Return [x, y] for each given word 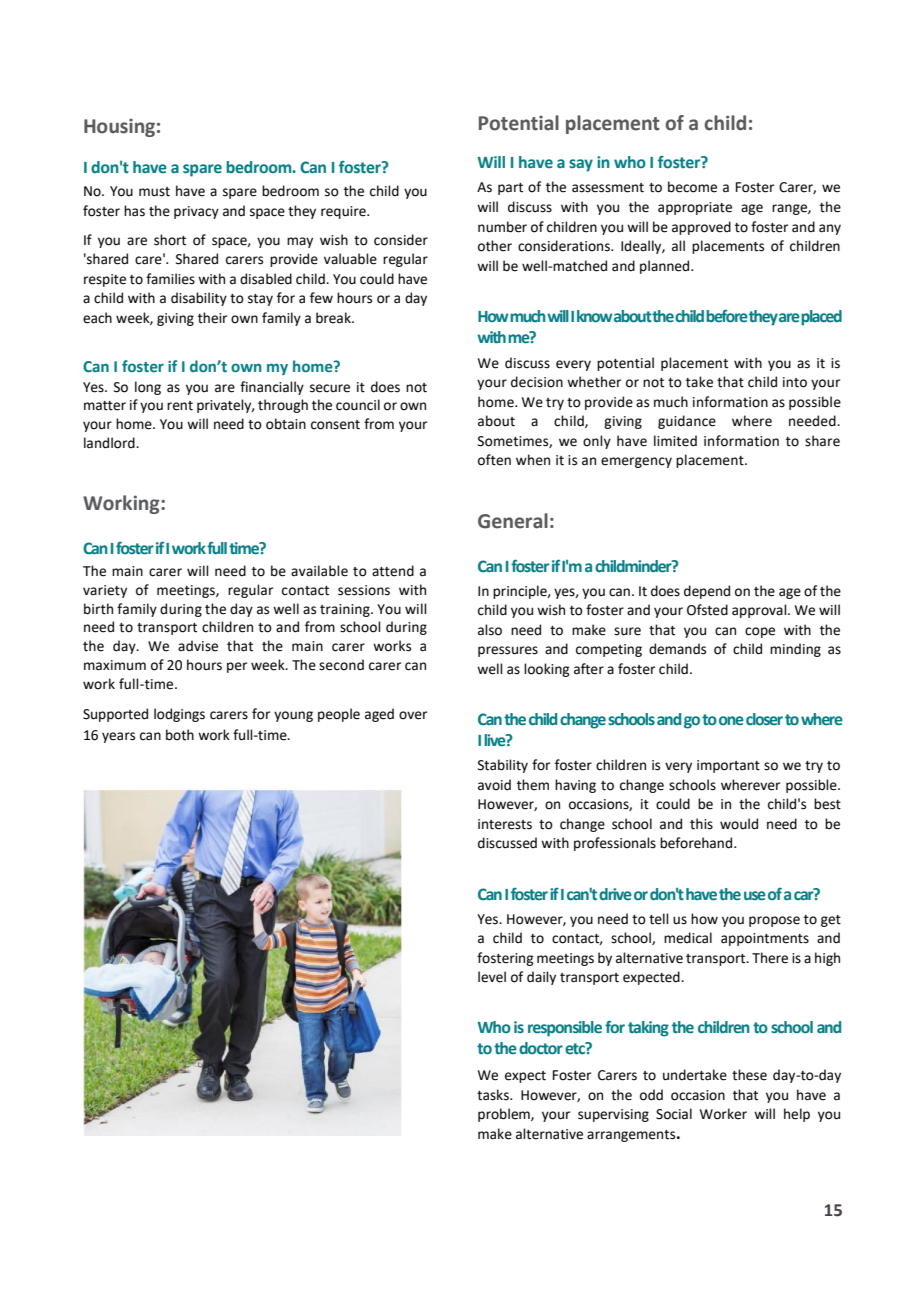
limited [675, 441]
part [510, 189]
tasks [494, 1095]
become [692, 187]
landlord [110, 443]
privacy [196, 212]
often [494, 460]
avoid [494, 785]
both [180, 735]
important [728, 766]
